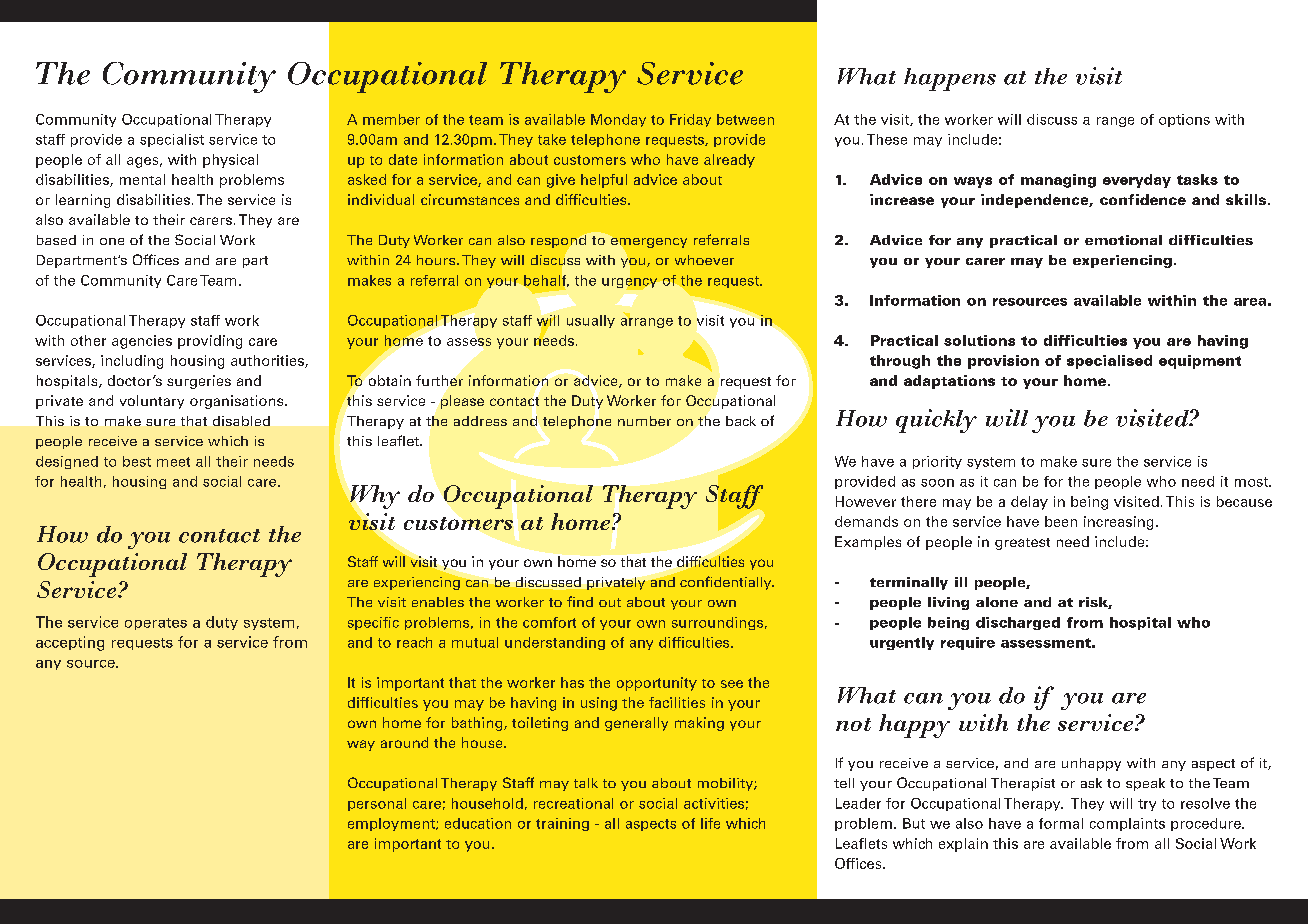  What do you see at coordinates (618, 120) in the screenshot?
I see `Monday` at bounding box center [618, 120].
